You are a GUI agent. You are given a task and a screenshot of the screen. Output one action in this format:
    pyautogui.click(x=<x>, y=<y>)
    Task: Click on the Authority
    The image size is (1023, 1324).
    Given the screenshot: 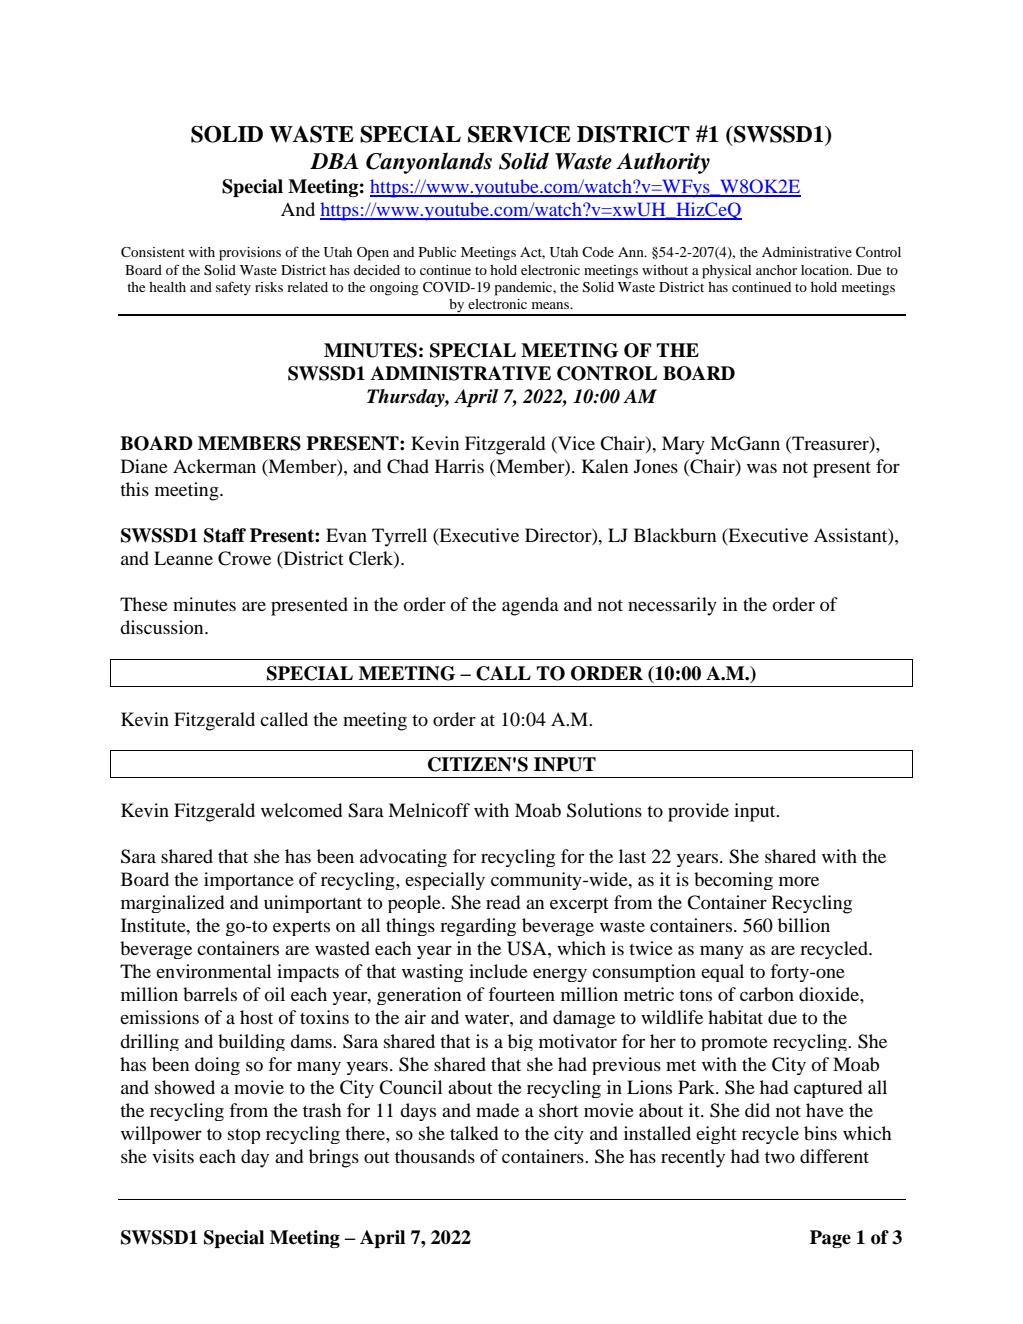 What is the action you would take?
    pyautogui.click(x=663, y=163)
